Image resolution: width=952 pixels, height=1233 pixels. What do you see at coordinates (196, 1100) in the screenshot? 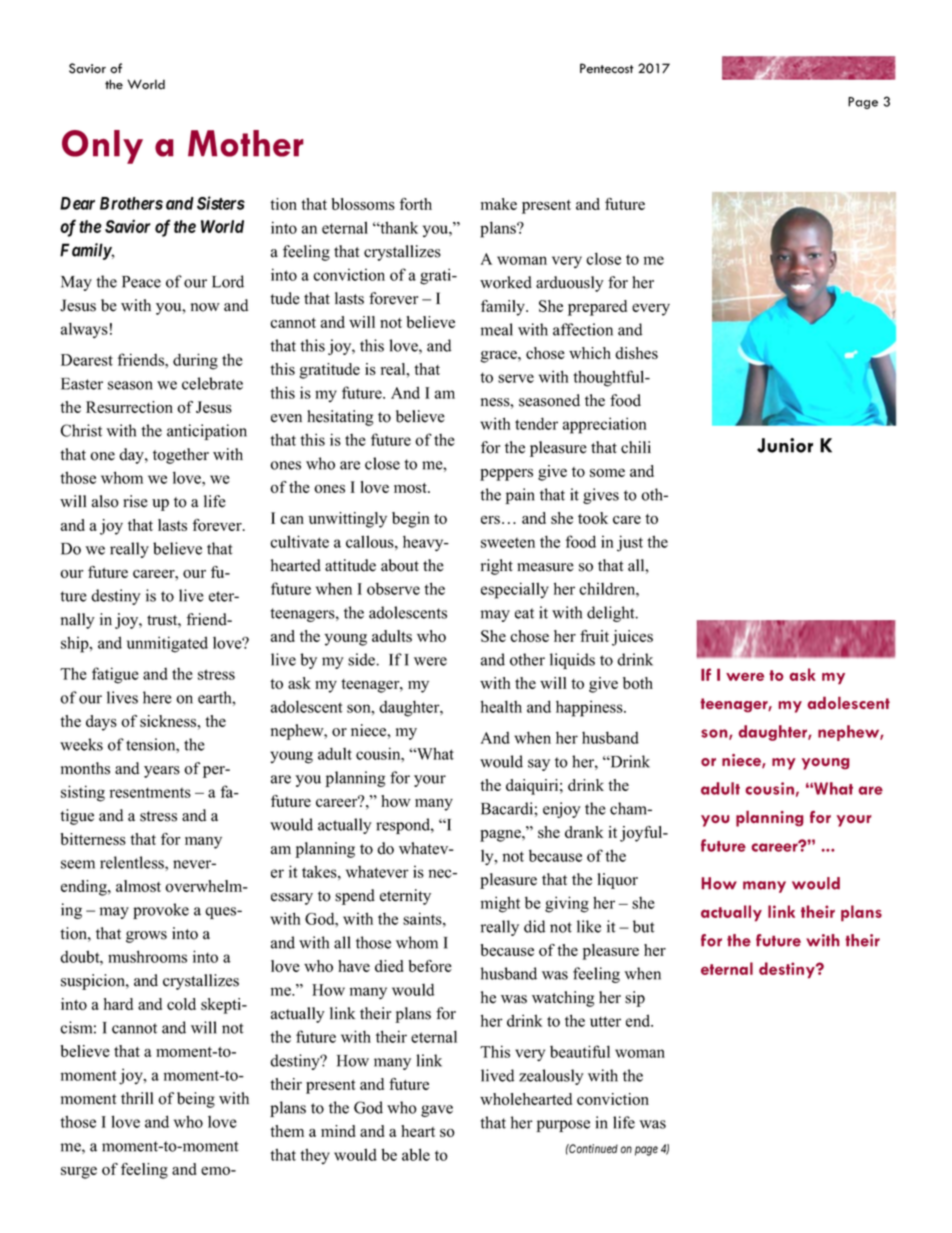
I see `being` at bounding box center [196, 1100].
